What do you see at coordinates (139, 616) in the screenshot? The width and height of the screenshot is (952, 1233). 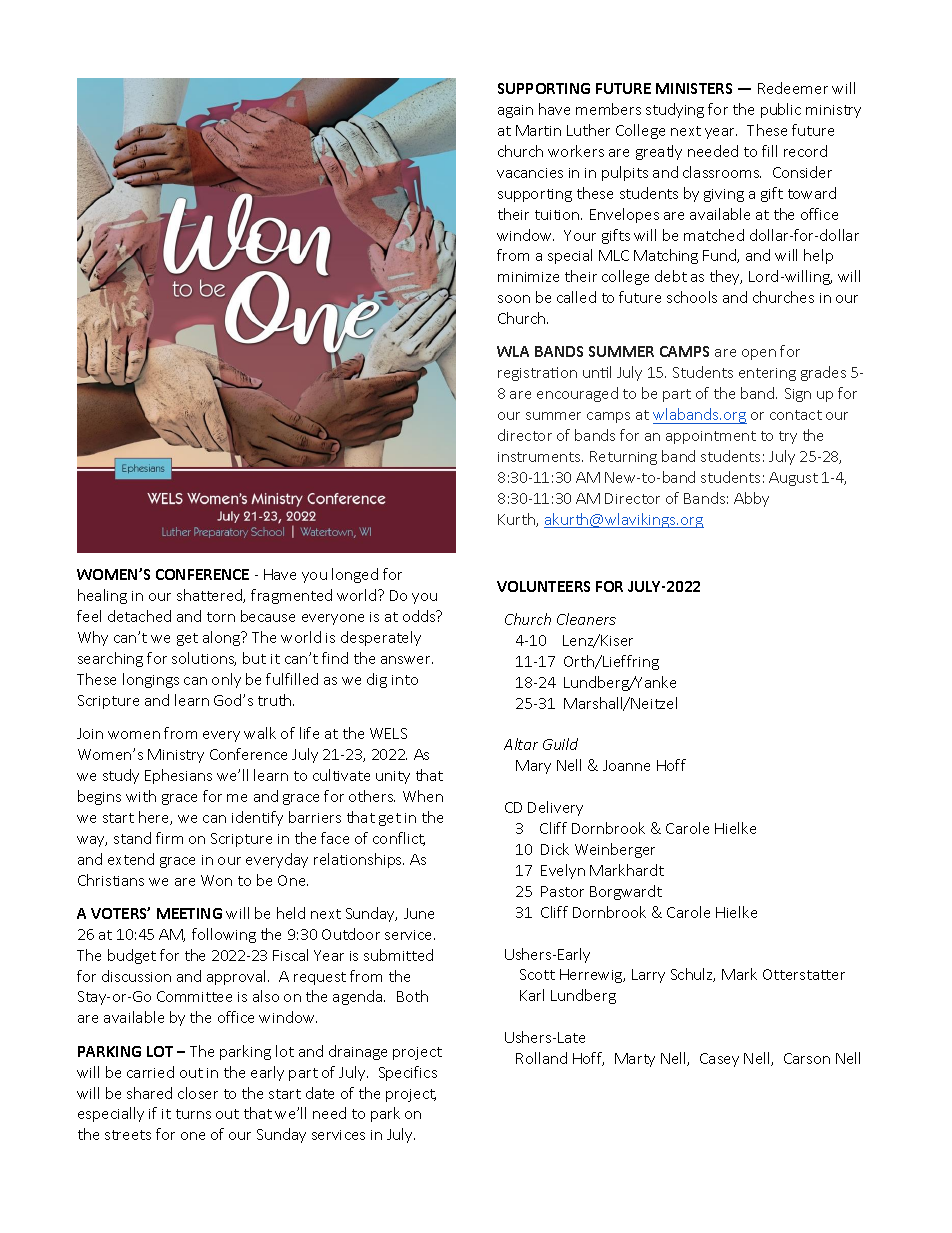 I see `detached` at bounding box center [139, 616].
